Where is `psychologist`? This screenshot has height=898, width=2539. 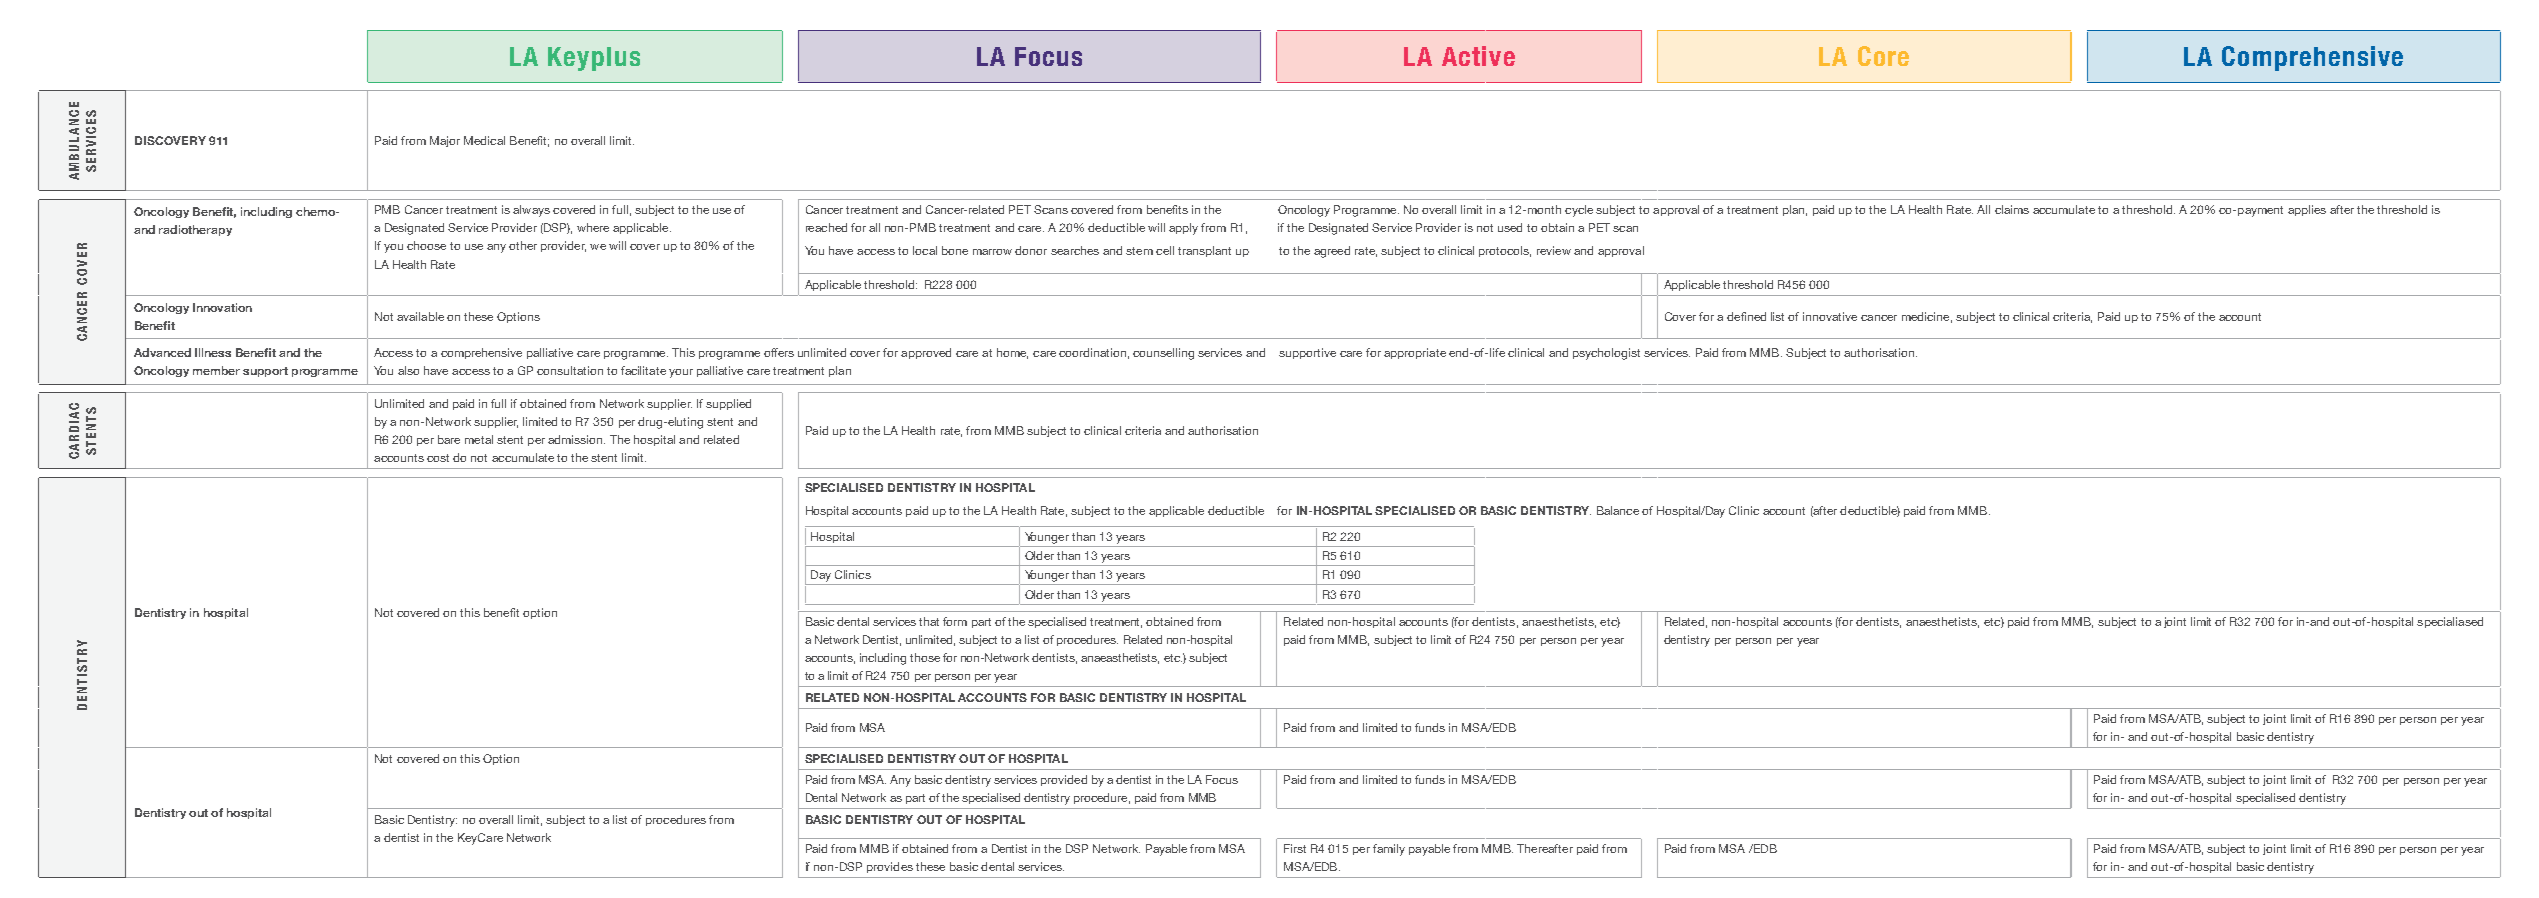 psychologist is located at coordinates (1606, 354).
